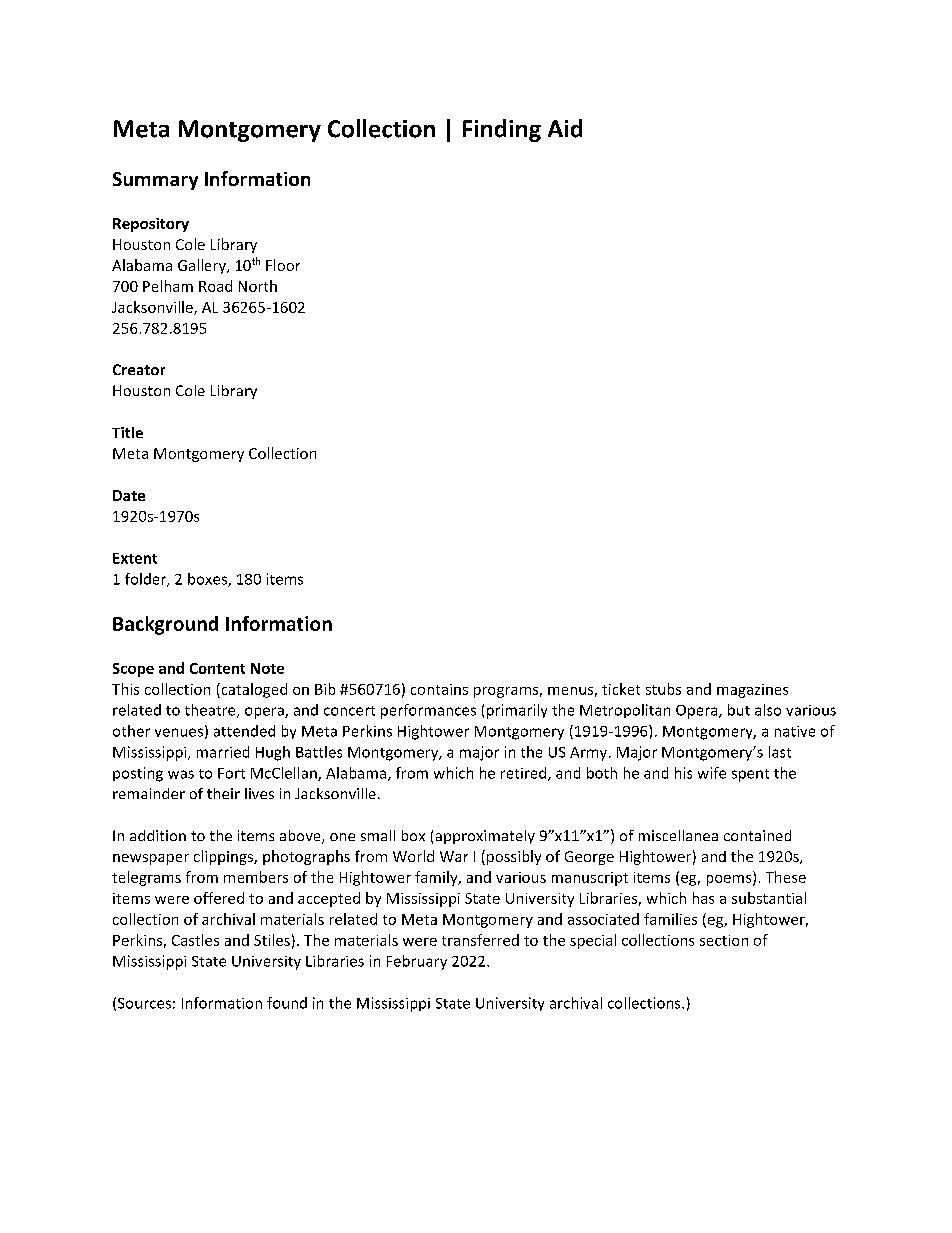 The image size is (952, 1233). What do you see at coordinates (417, 962) in the screenshot?
I see `February` at bounding box center [417, 962].
